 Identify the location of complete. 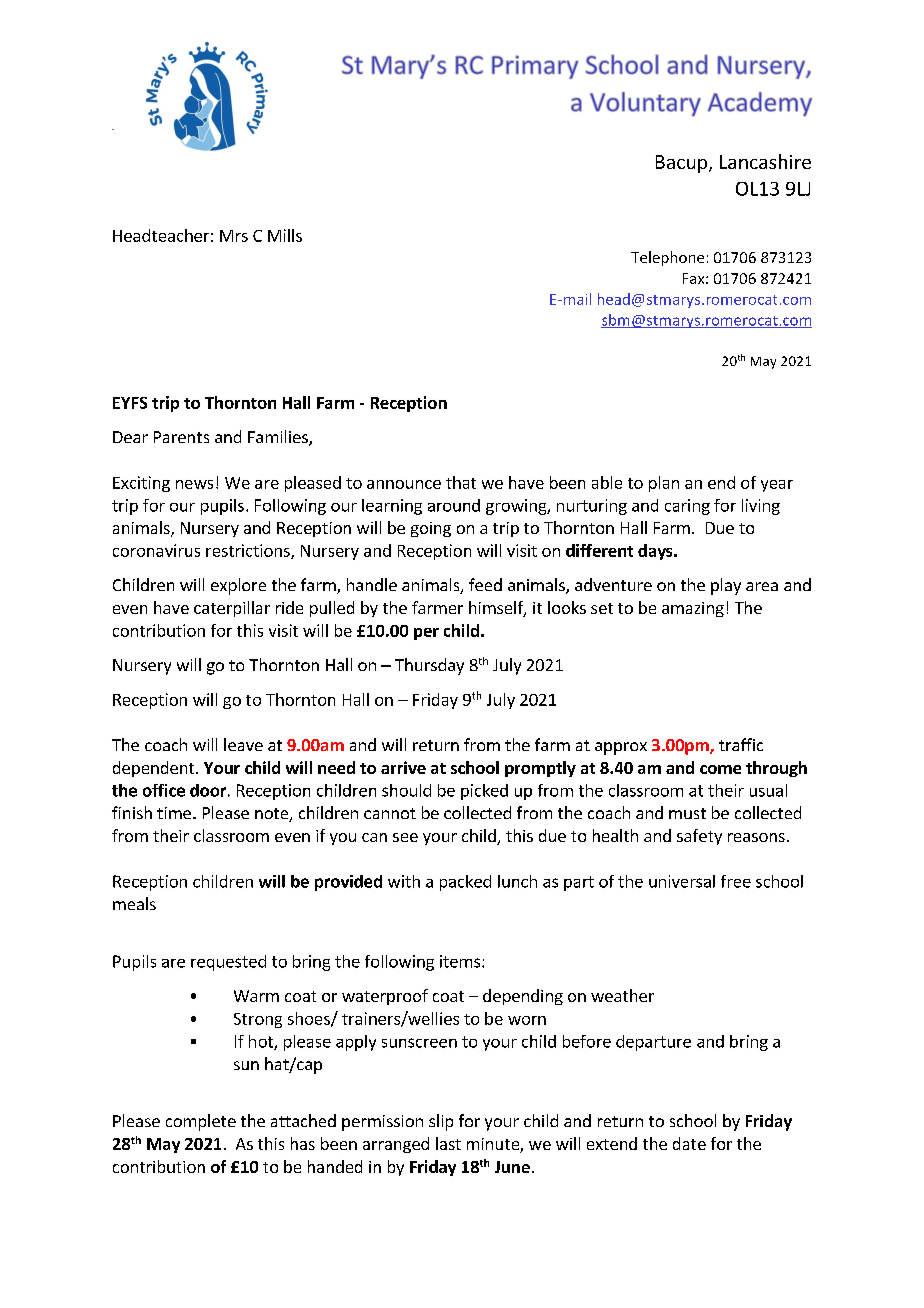
(201, 1122).
